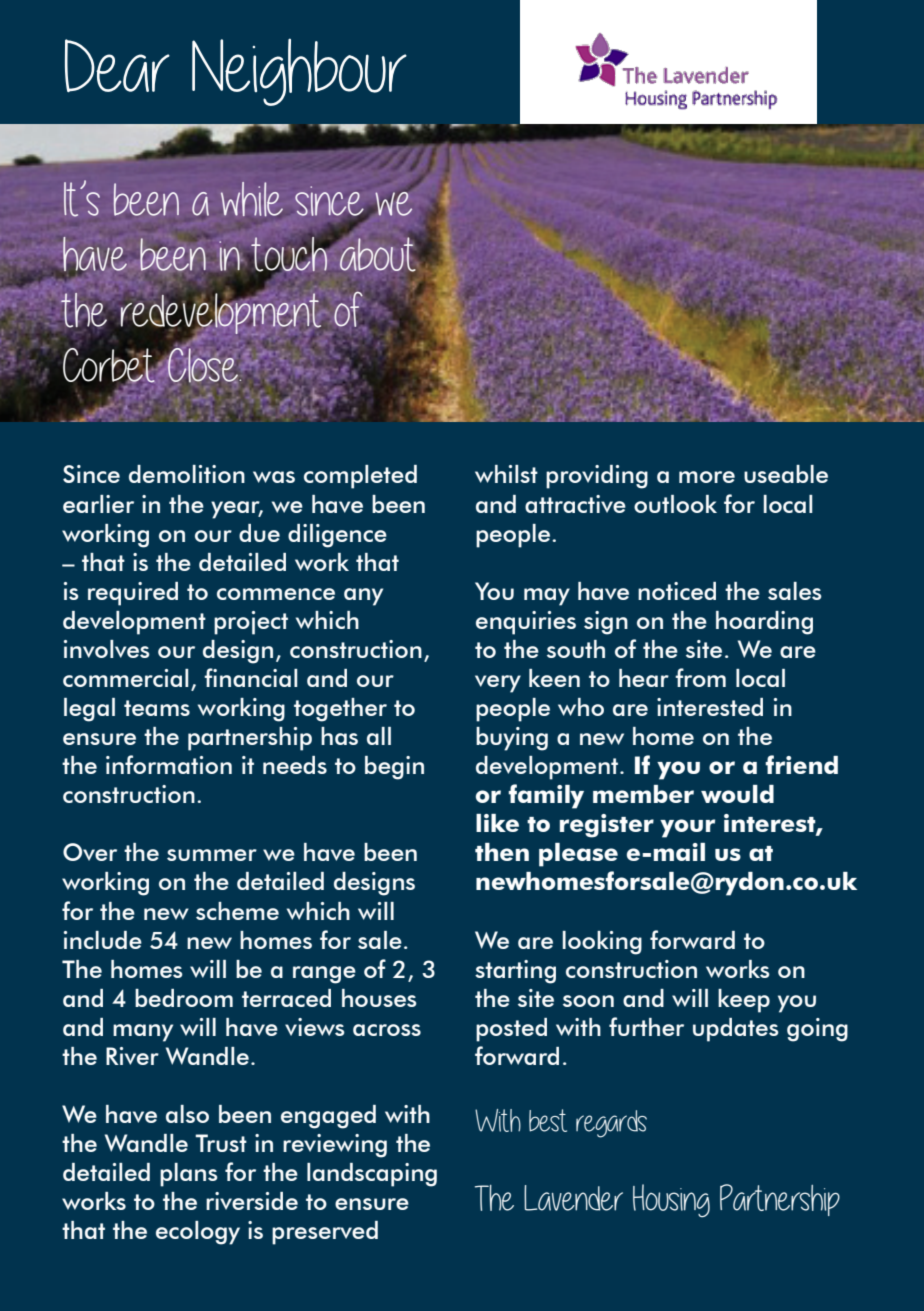 This image has height=1311, width=924. I want to click on Dear, so click(117, 65).
